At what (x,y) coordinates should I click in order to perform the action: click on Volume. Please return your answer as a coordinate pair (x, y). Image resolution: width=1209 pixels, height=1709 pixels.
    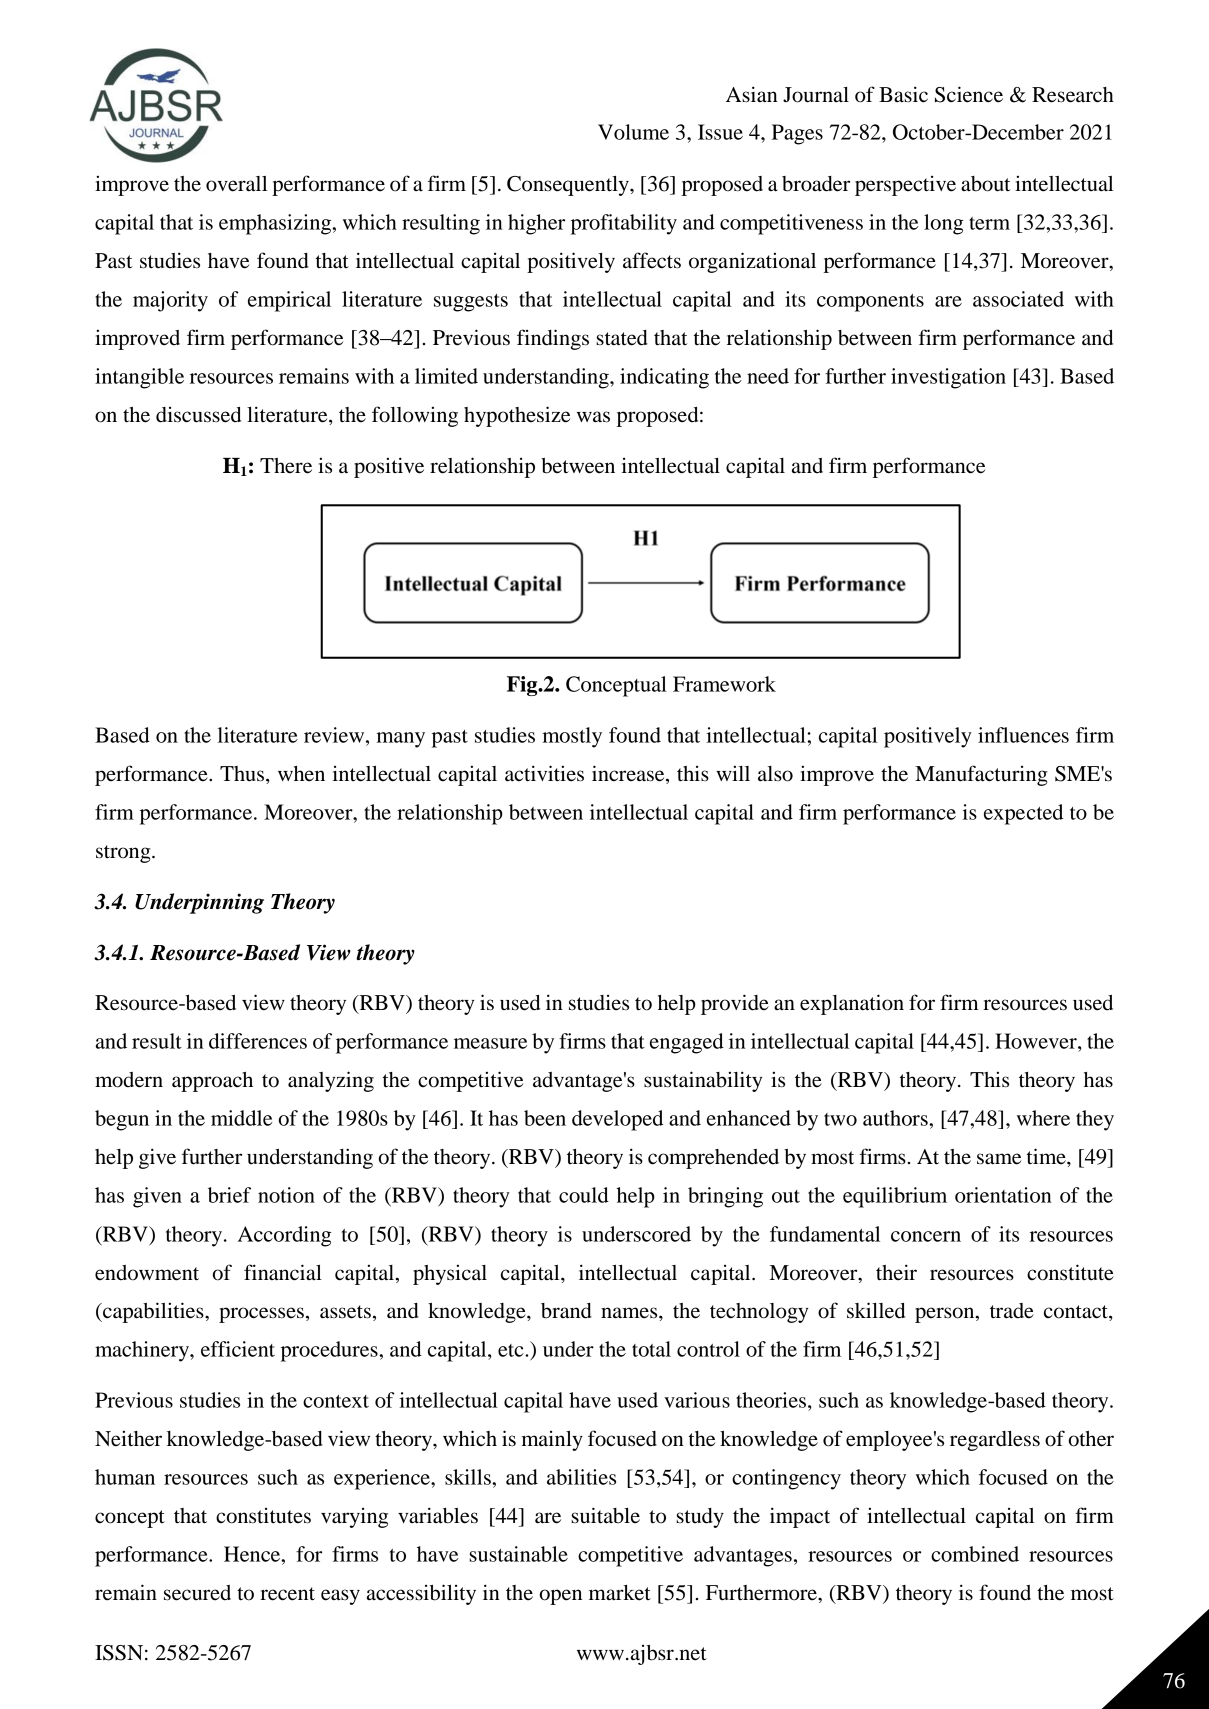
    Looking at the image, I should click on (633, 132).
